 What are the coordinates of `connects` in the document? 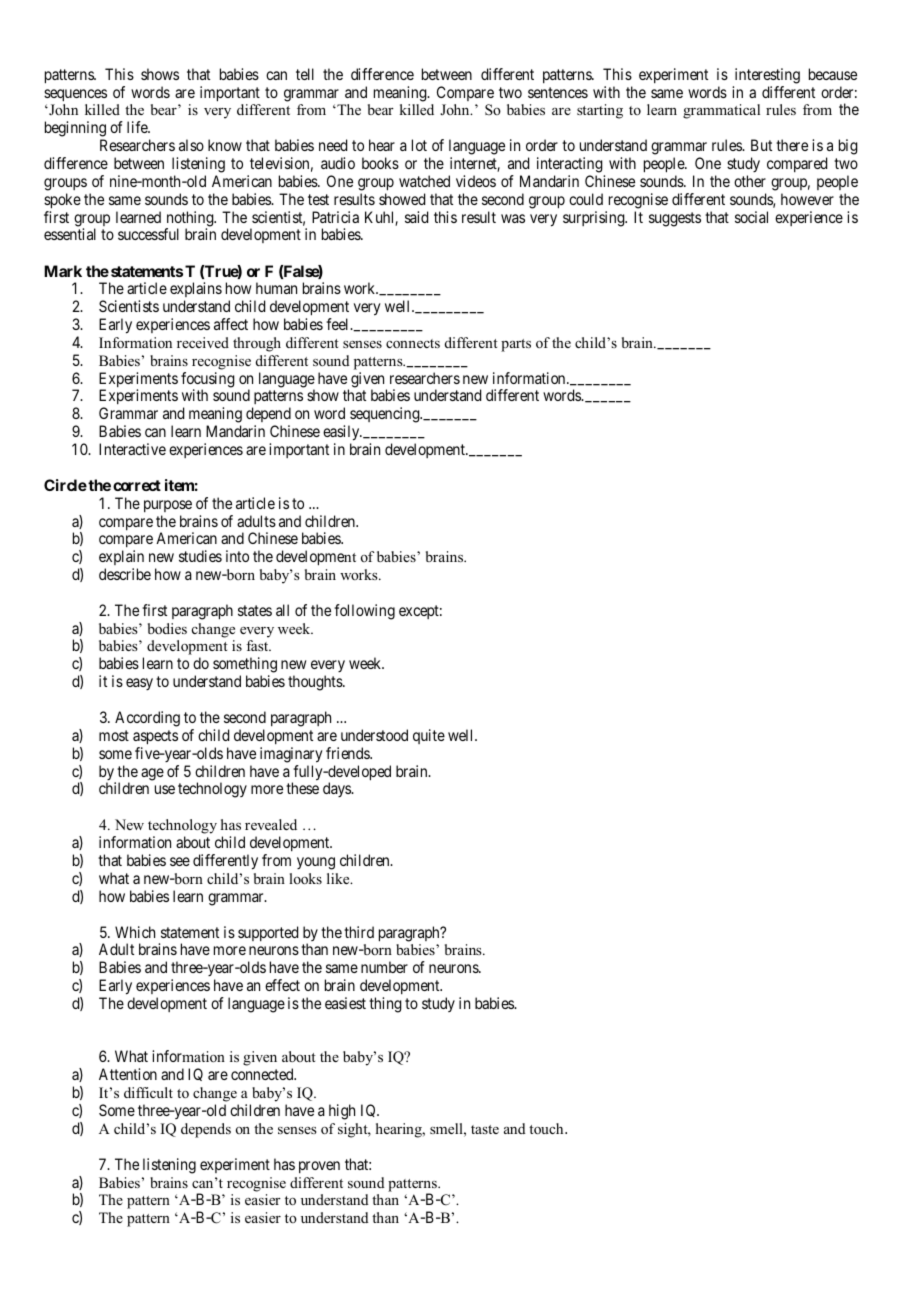 It's located at (413, 343).
